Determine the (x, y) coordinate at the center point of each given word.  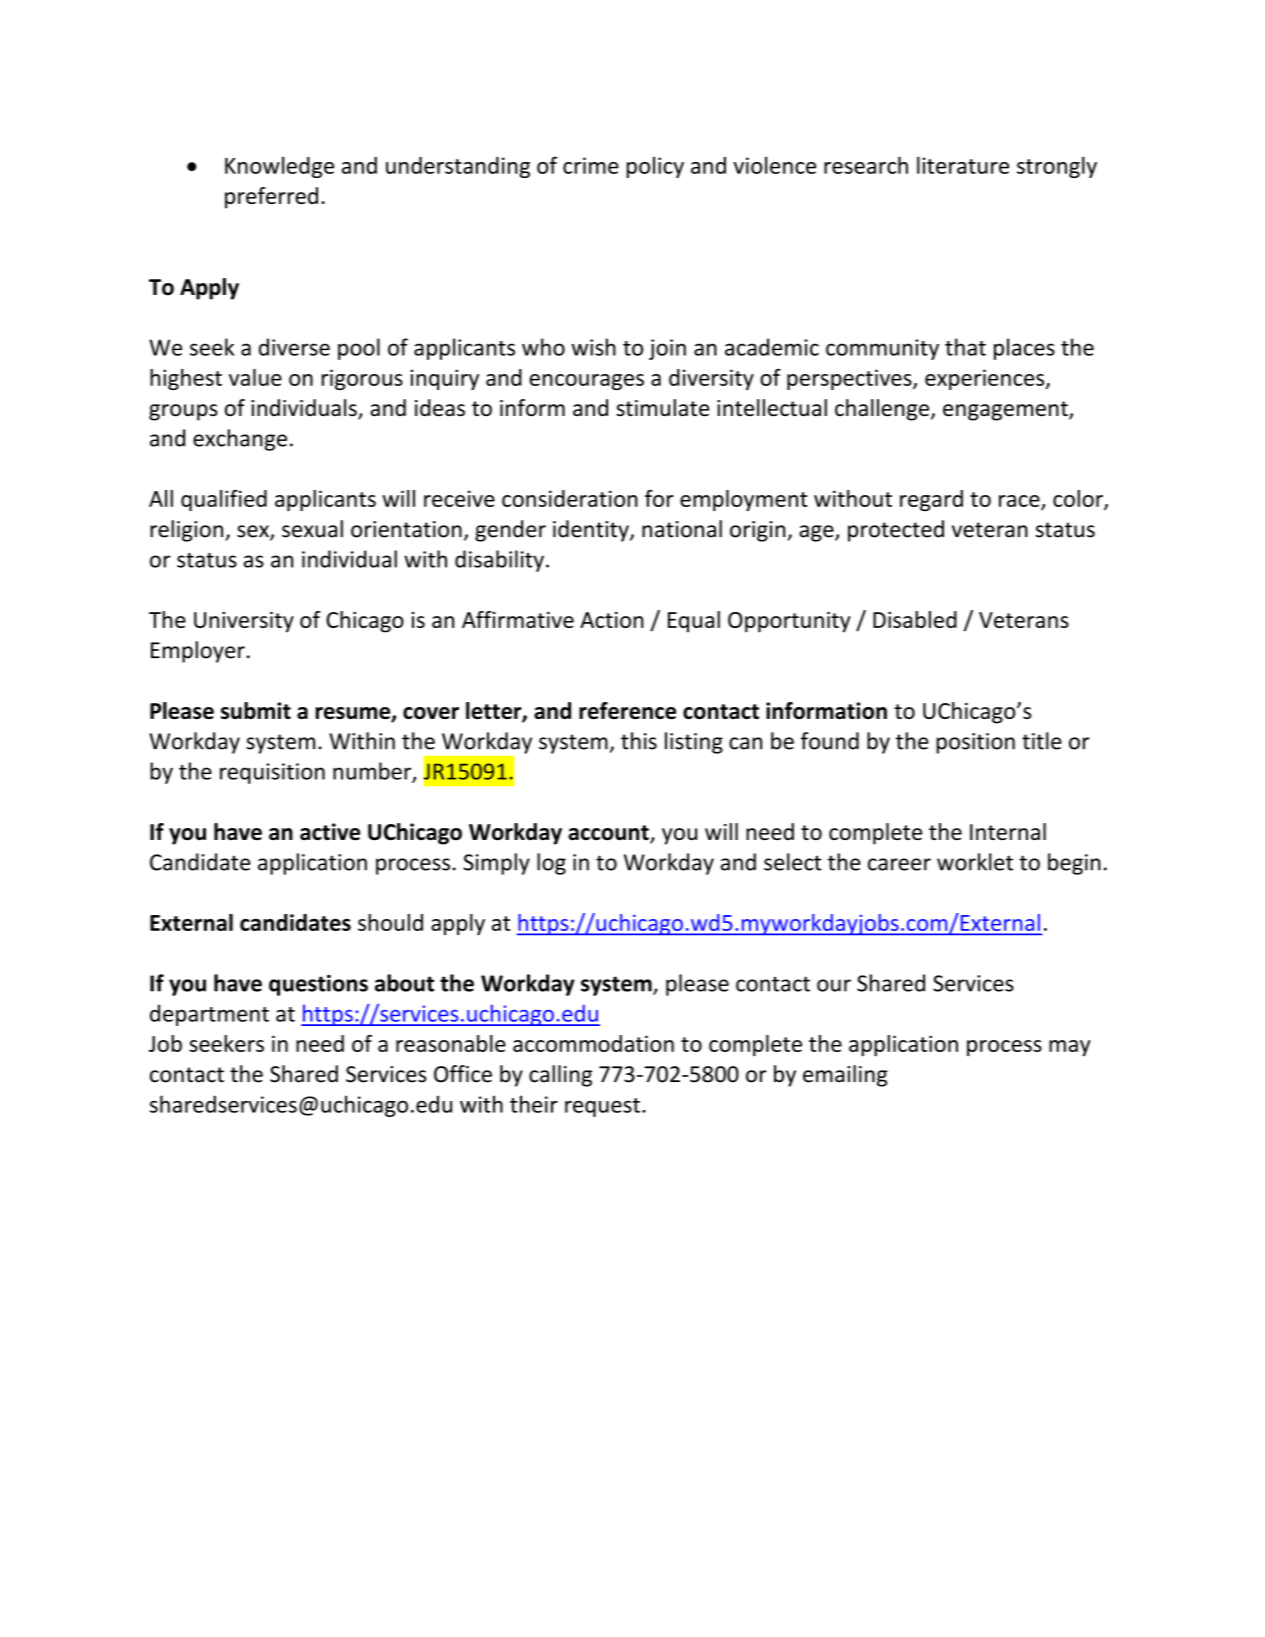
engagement (1006, 411)
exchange (240, 440)
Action (612, 620)
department (209, 1015)
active (330, 832)
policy (655, 167)
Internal (1008, 831)
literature (963, 165)
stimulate (662, 408)
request (602, 1107)
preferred (271, 198)
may (1070, 1048)
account (609, 834)
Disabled (915, 619)
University (244, 622)
